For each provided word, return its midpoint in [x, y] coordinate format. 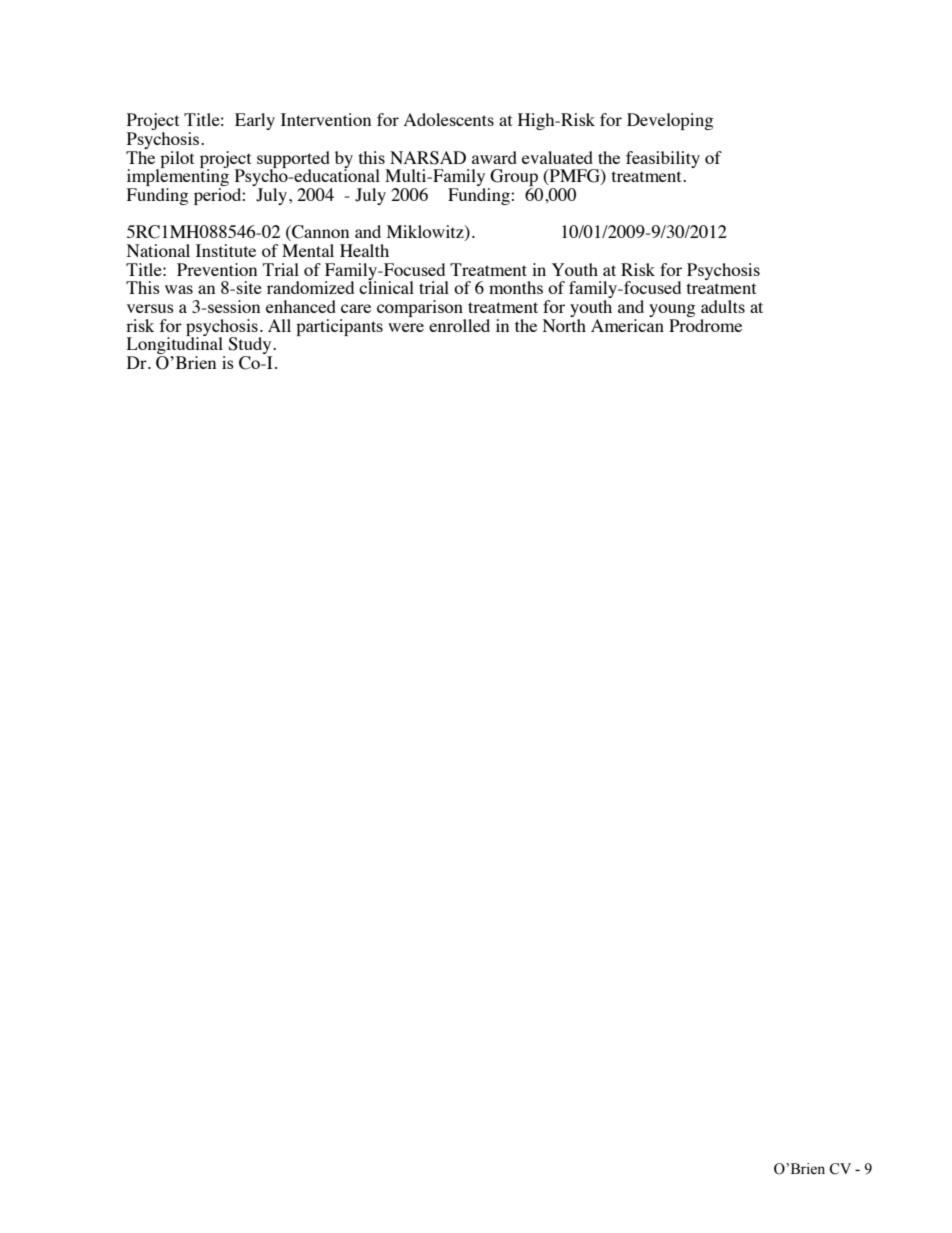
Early [255, 121]
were [406, 327]
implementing [178, 178]
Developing [670, 121]
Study [251, 347]
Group [514, 179]
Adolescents [449, 119]
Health [364, 250]
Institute [226, 250]
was [179, 289]
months [516, 287]
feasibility [663, 159]
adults [723, 306]
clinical [386, 286]
